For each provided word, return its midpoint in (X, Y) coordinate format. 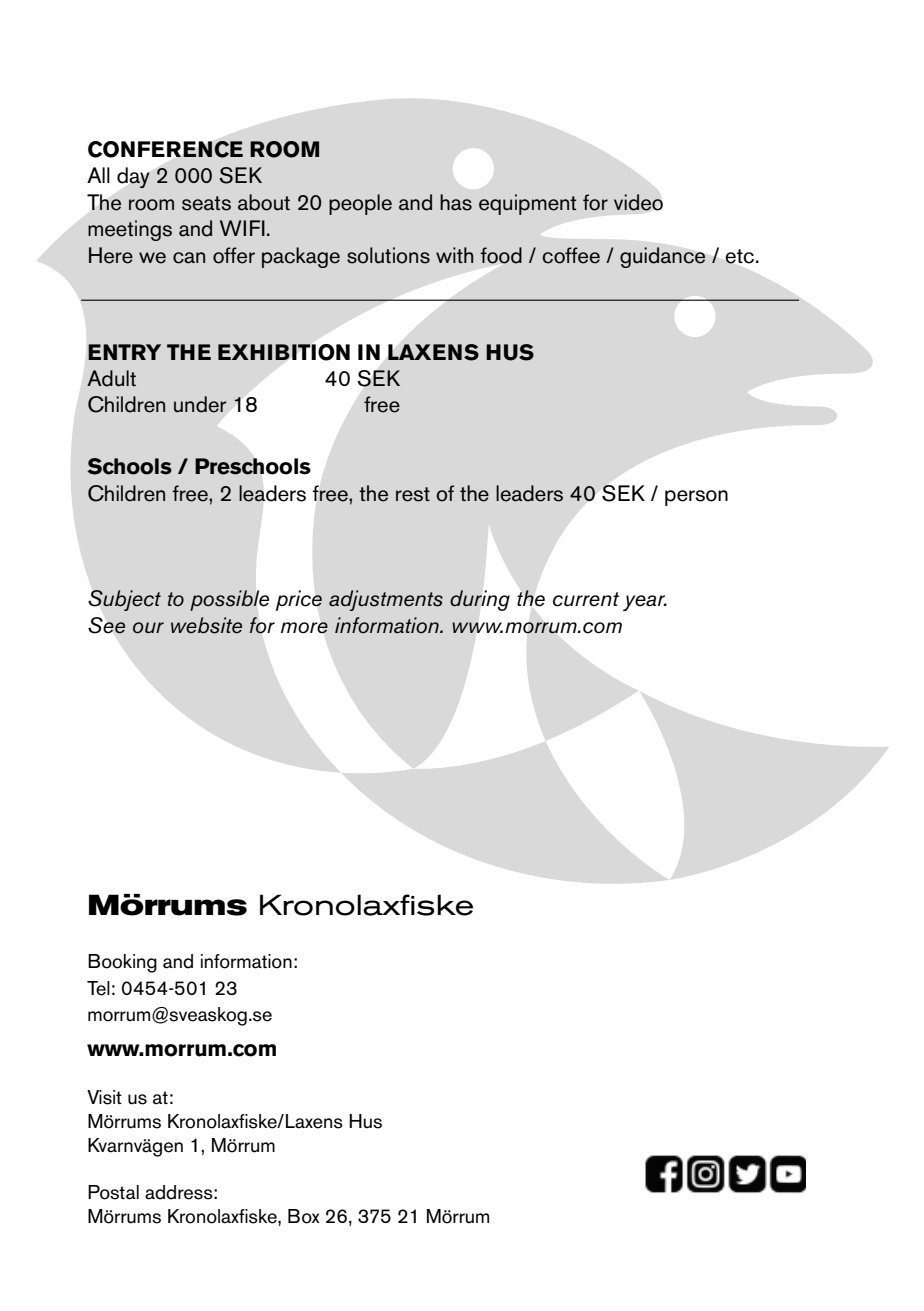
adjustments (386, 600)
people (360, 204)
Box (304, 1216)
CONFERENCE (165, 149)
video (638, 202)
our (148, 627)
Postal (113, 1192)
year (645, 603)
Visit (104, 1097)
